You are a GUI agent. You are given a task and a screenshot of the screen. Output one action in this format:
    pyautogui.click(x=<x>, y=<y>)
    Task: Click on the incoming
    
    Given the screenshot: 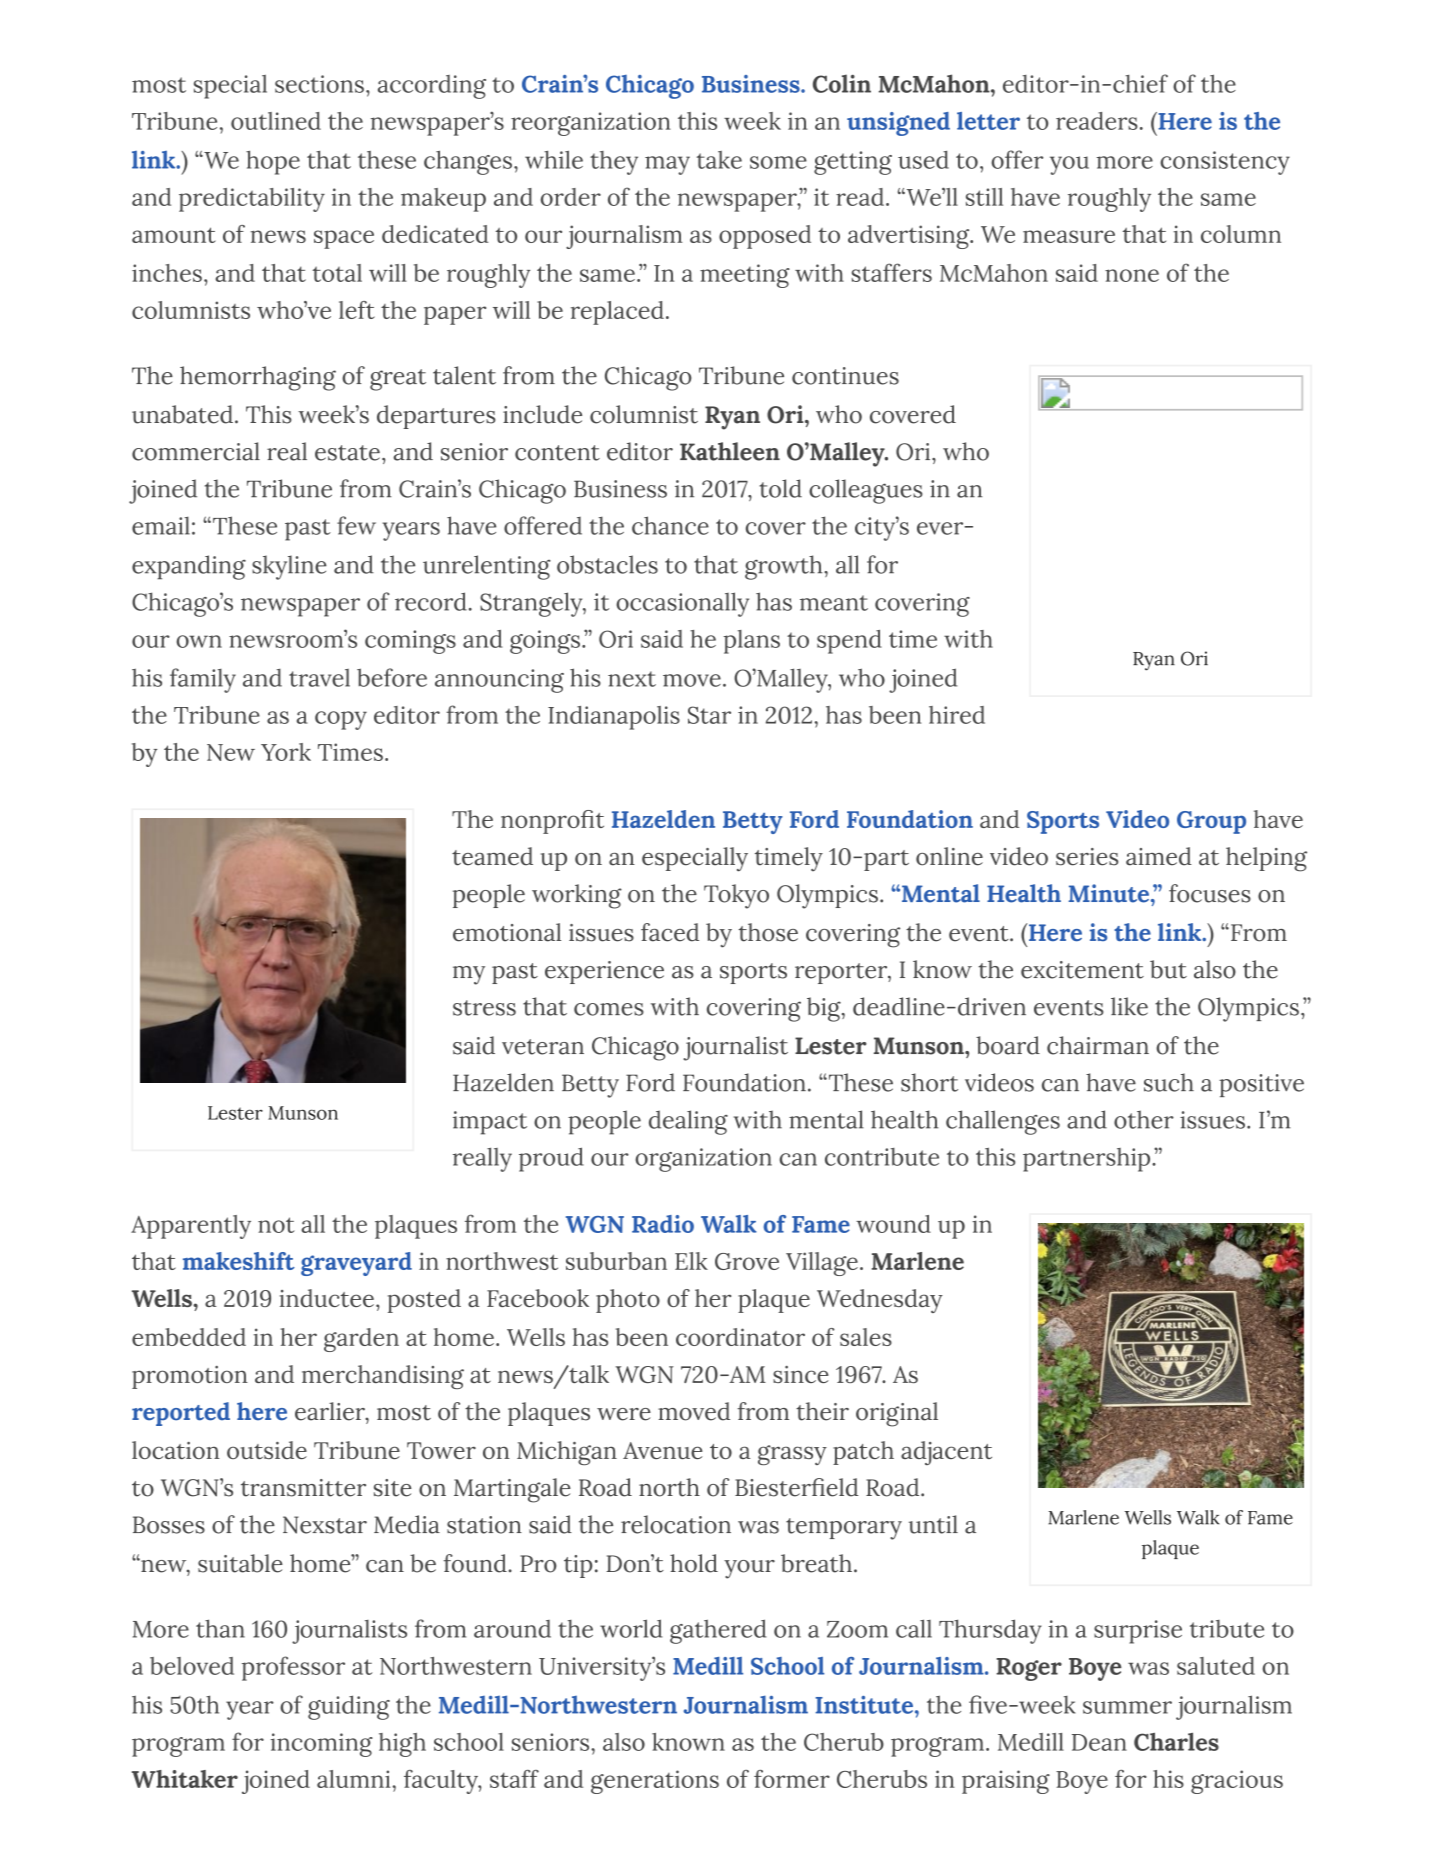 What is the action you would take?
    pyautogui.click(x=322, y=1745)
